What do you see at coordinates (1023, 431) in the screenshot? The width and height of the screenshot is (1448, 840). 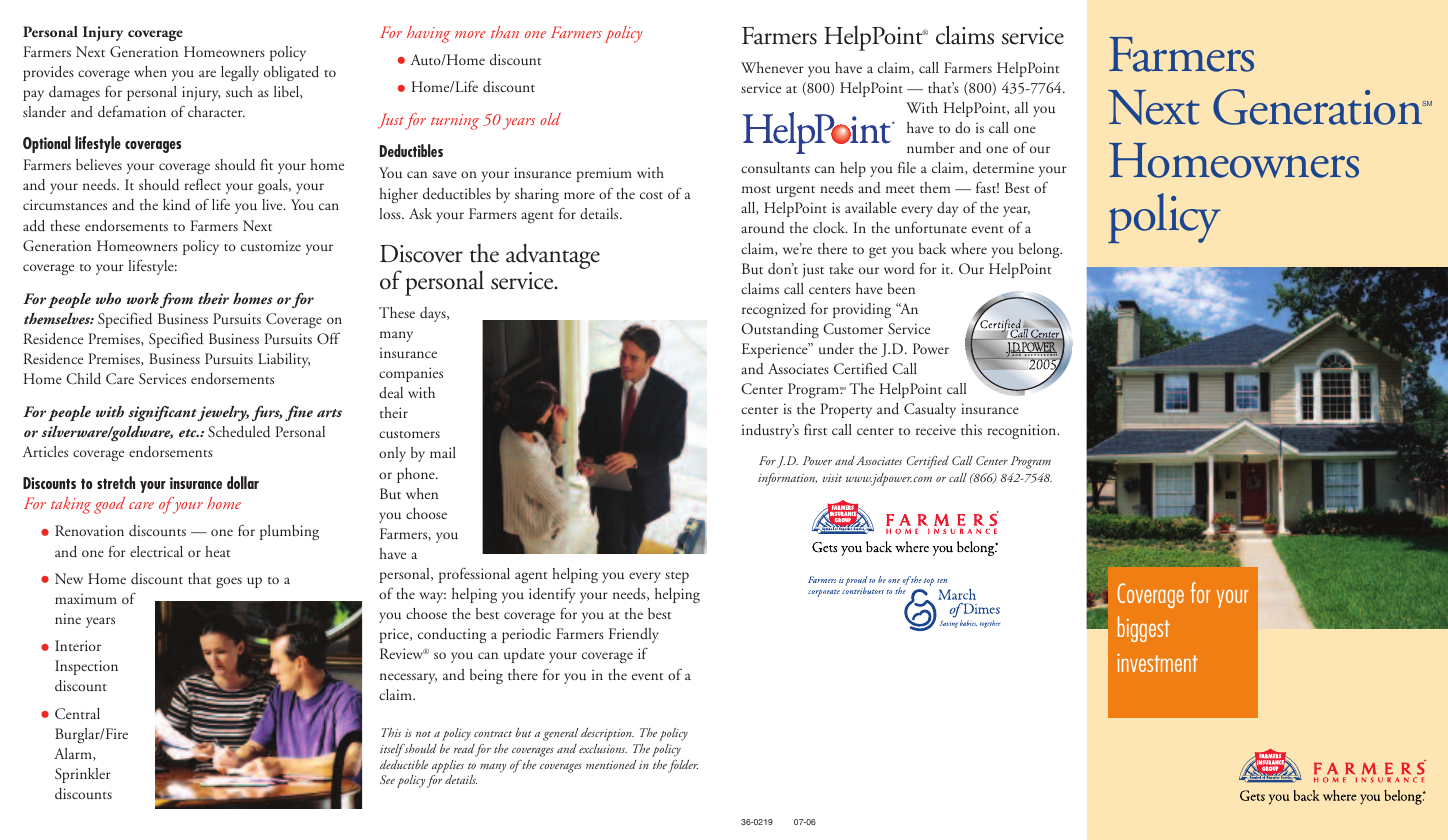 I see `recognition` at bounding box center [1023, 431].
